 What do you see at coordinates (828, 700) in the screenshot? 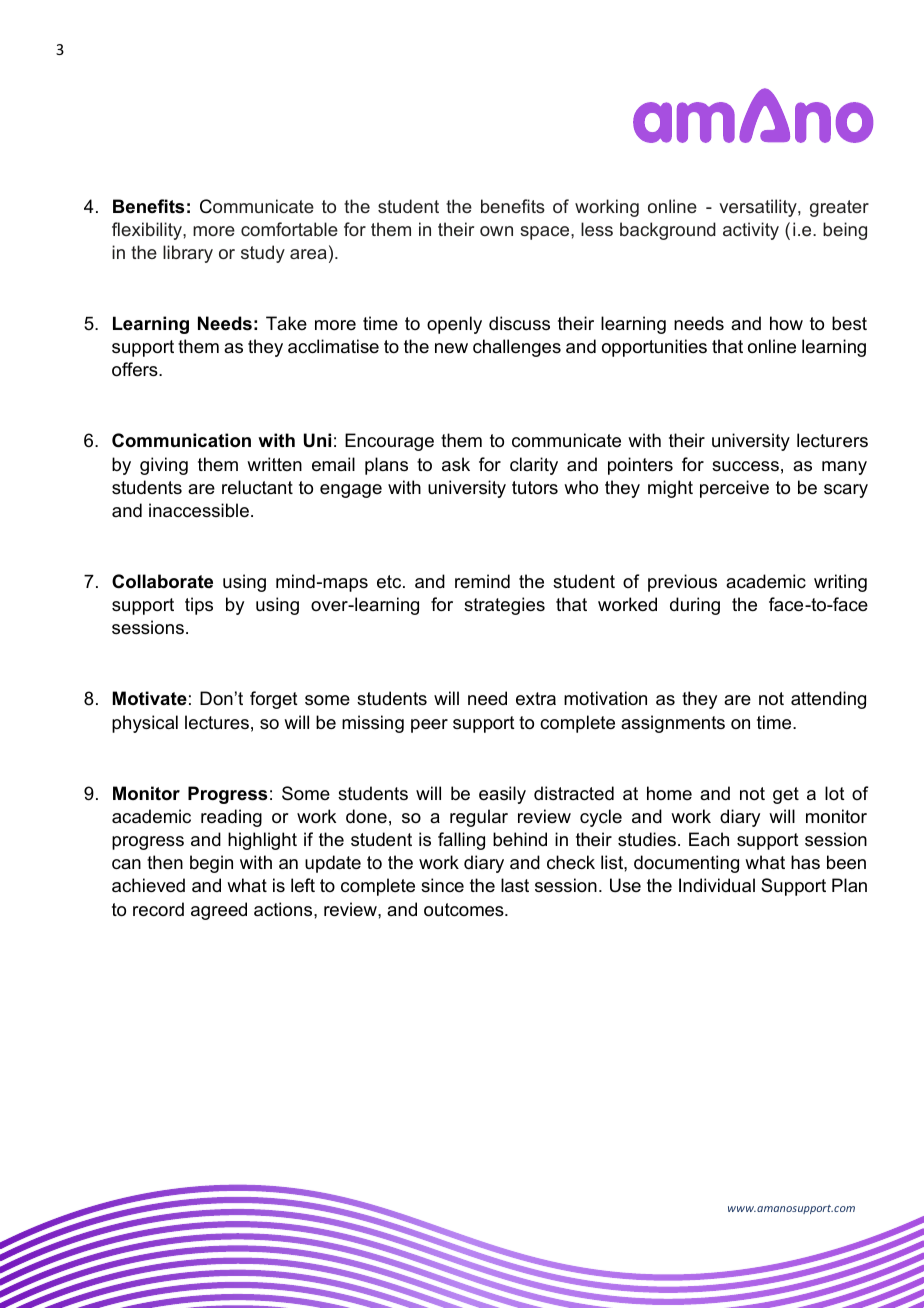
I see `attending` at bounding box center [828, 700].
